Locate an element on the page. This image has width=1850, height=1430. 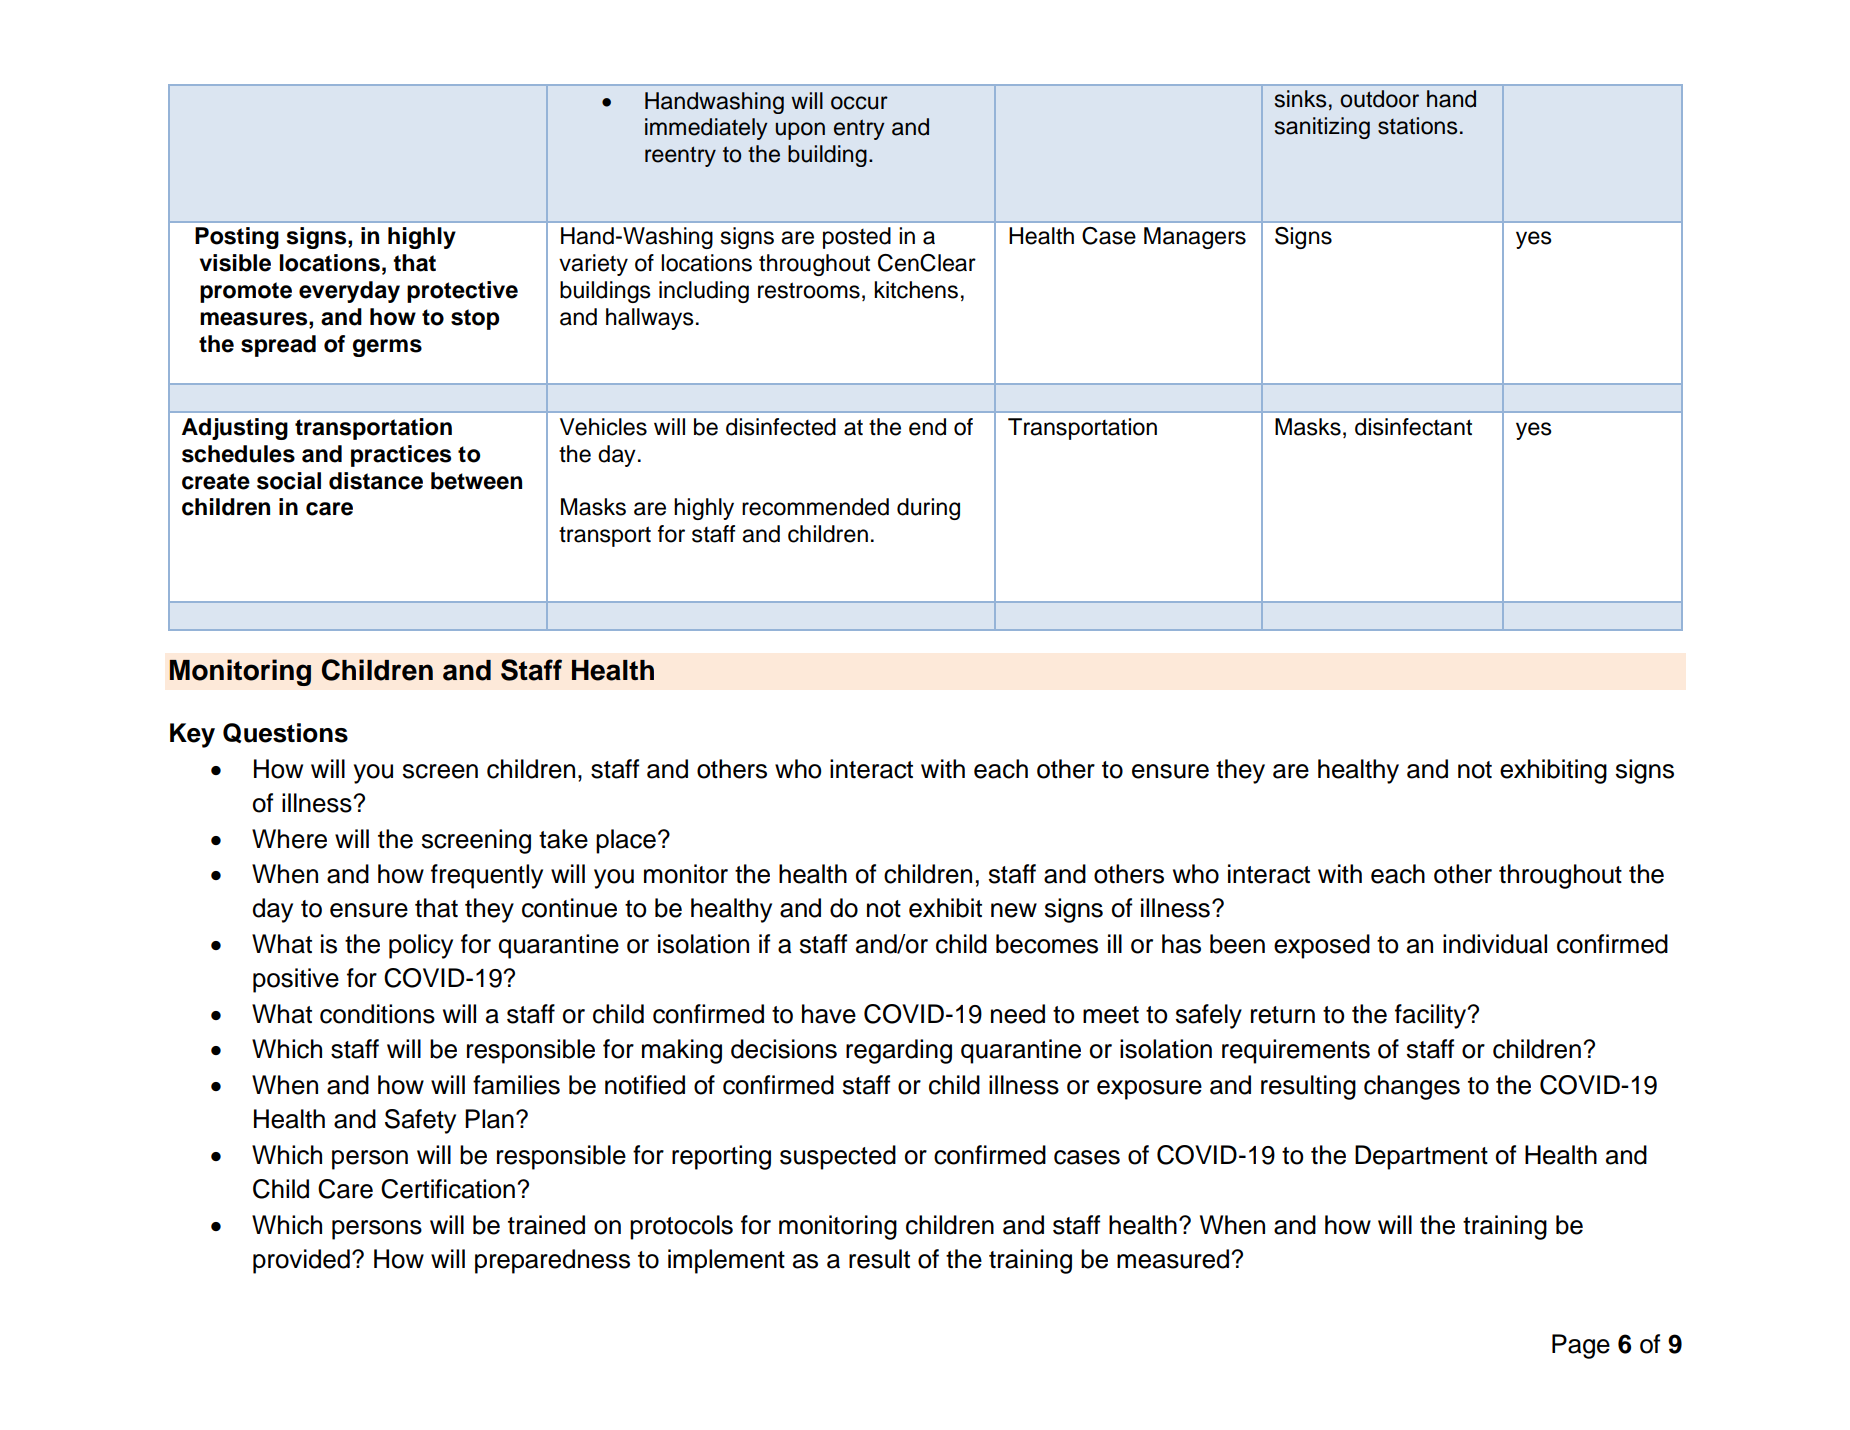
provided is located at coordinates (301, 1261).
